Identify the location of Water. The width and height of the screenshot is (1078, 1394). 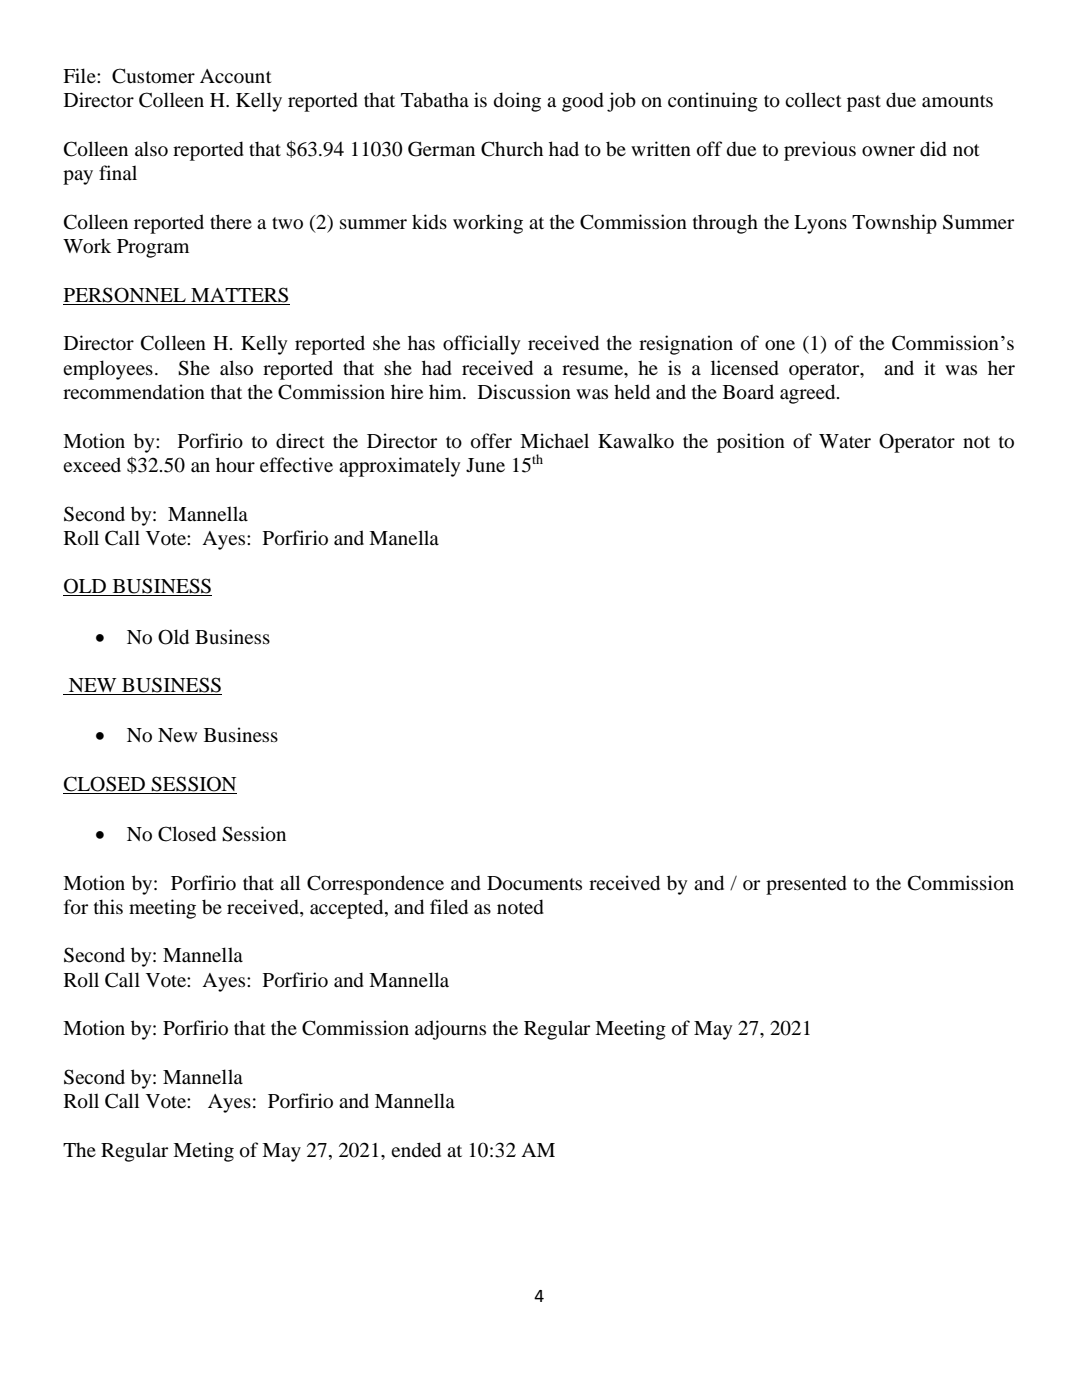
(845, 441).
